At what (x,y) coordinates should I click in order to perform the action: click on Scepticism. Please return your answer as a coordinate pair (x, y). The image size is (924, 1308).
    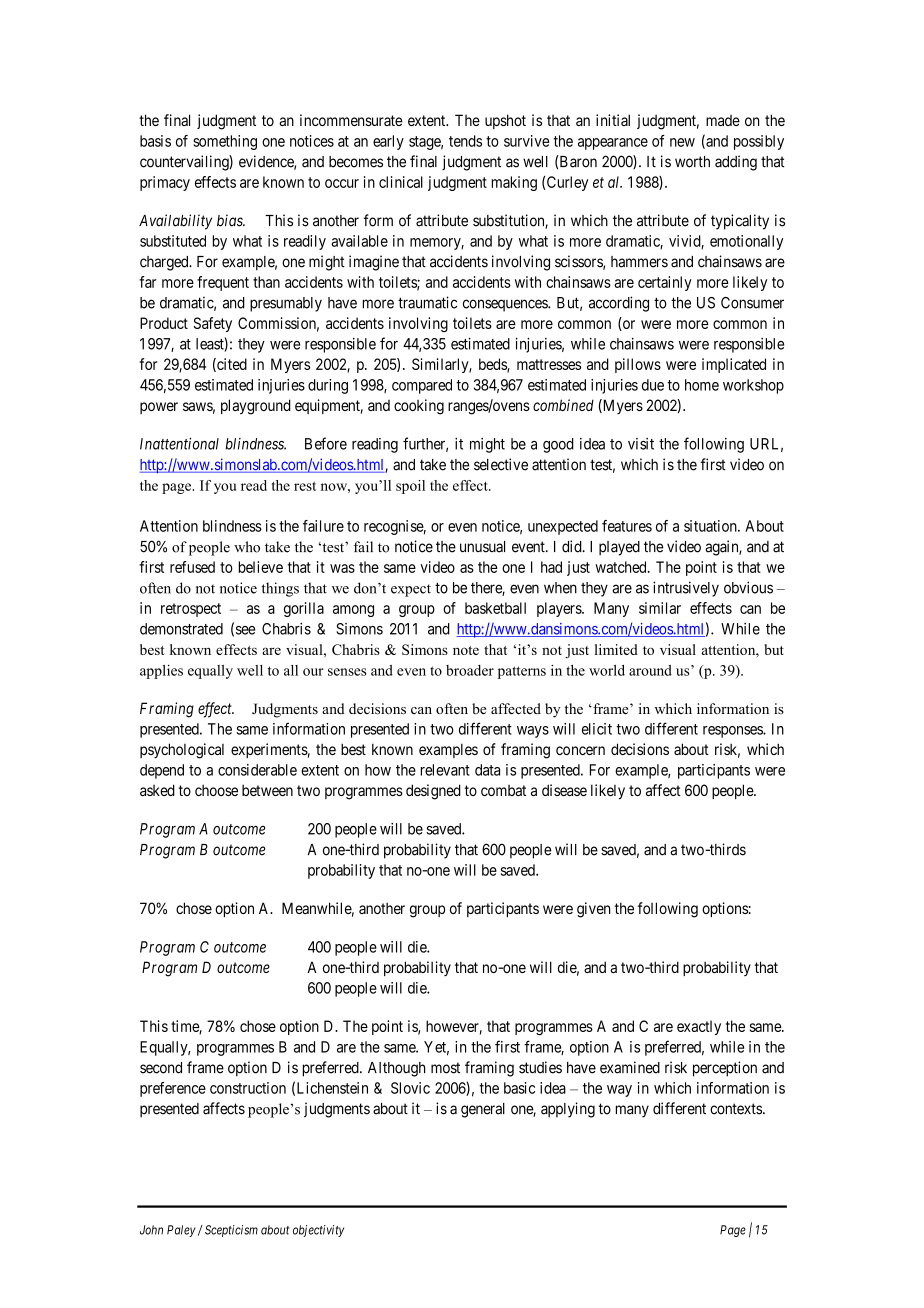
    Looking at the image, I should click on (230, 1231).
